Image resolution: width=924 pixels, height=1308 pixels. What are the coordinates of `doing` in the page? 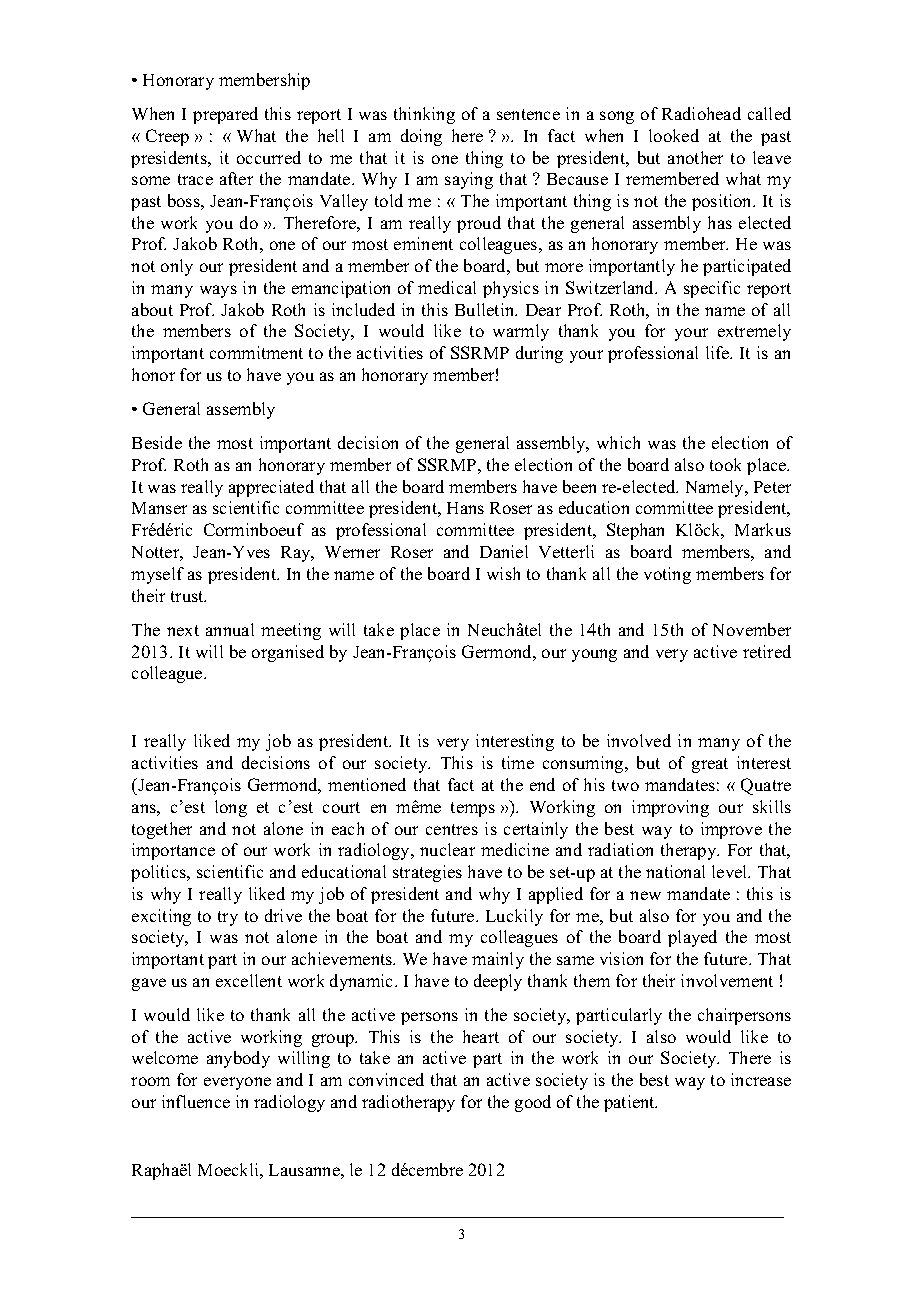 It's located at (421, 137).
